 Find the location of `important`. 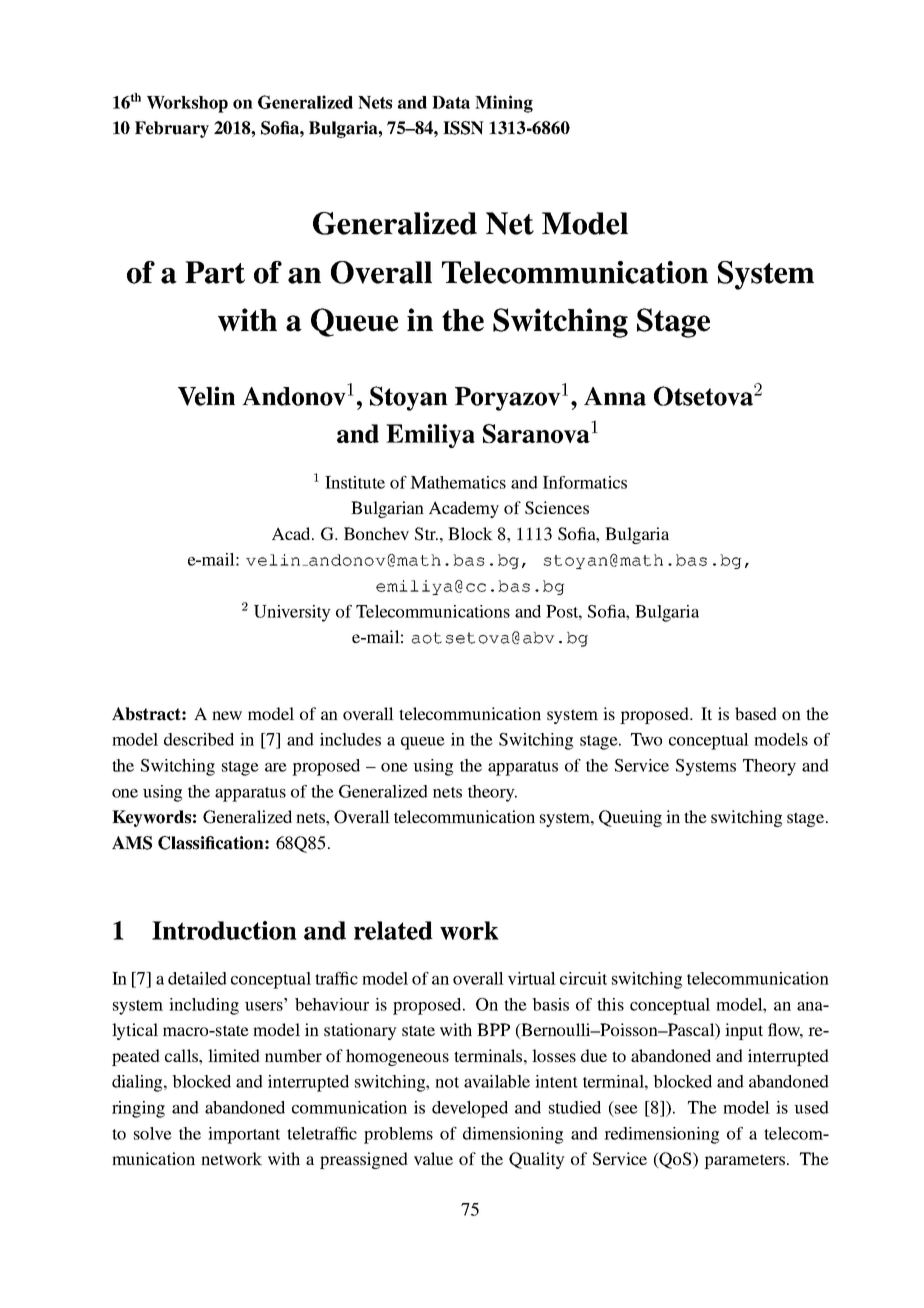

important is located at coordinates (244, 1135).
